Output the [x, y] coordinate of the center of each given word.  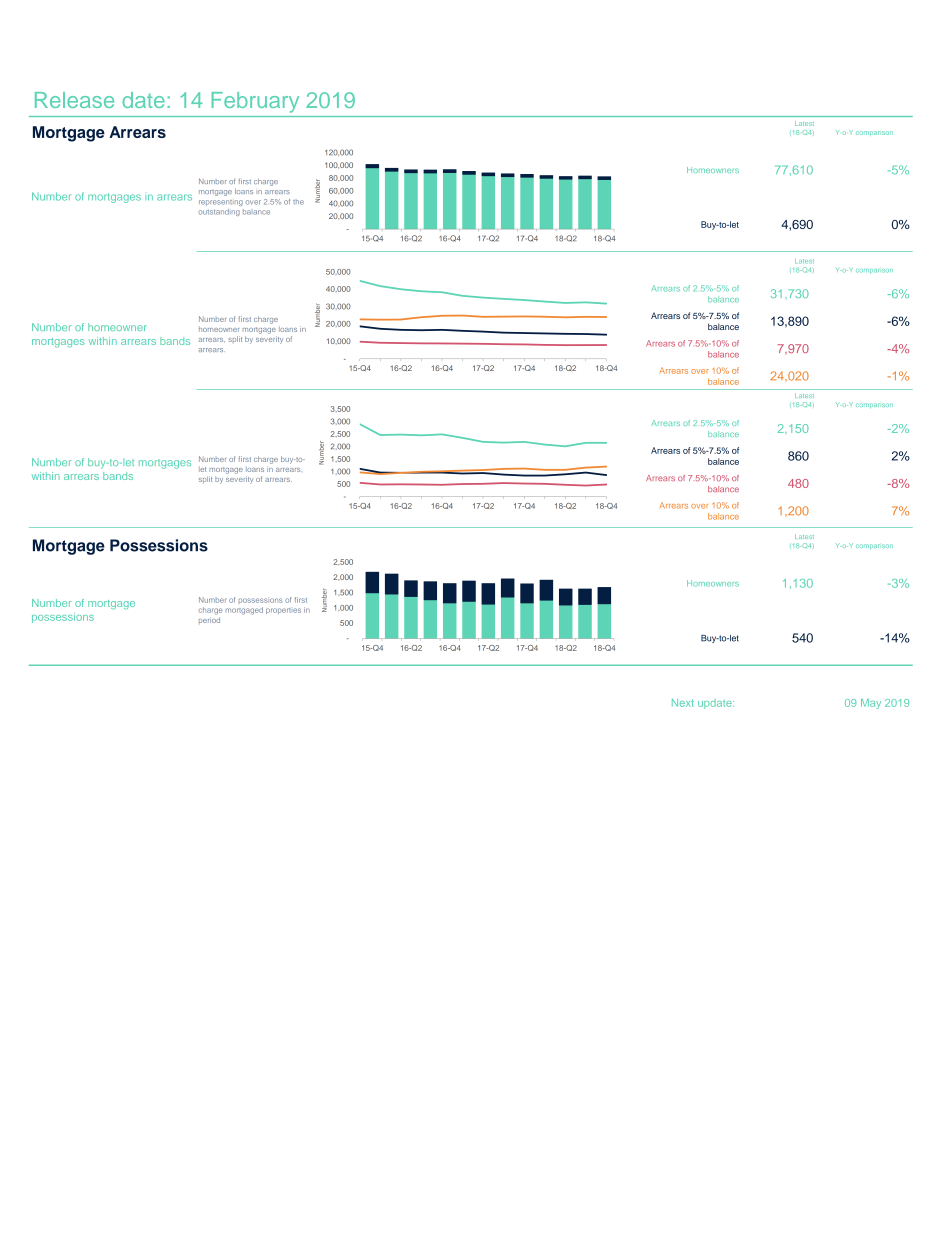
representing [221, 203]
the [298, 202]
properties [283, 611]
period [209, 620]
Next [683, 703]
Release [74, 100]
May [871, 704]
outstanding [219, 212]
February [255, 102]
